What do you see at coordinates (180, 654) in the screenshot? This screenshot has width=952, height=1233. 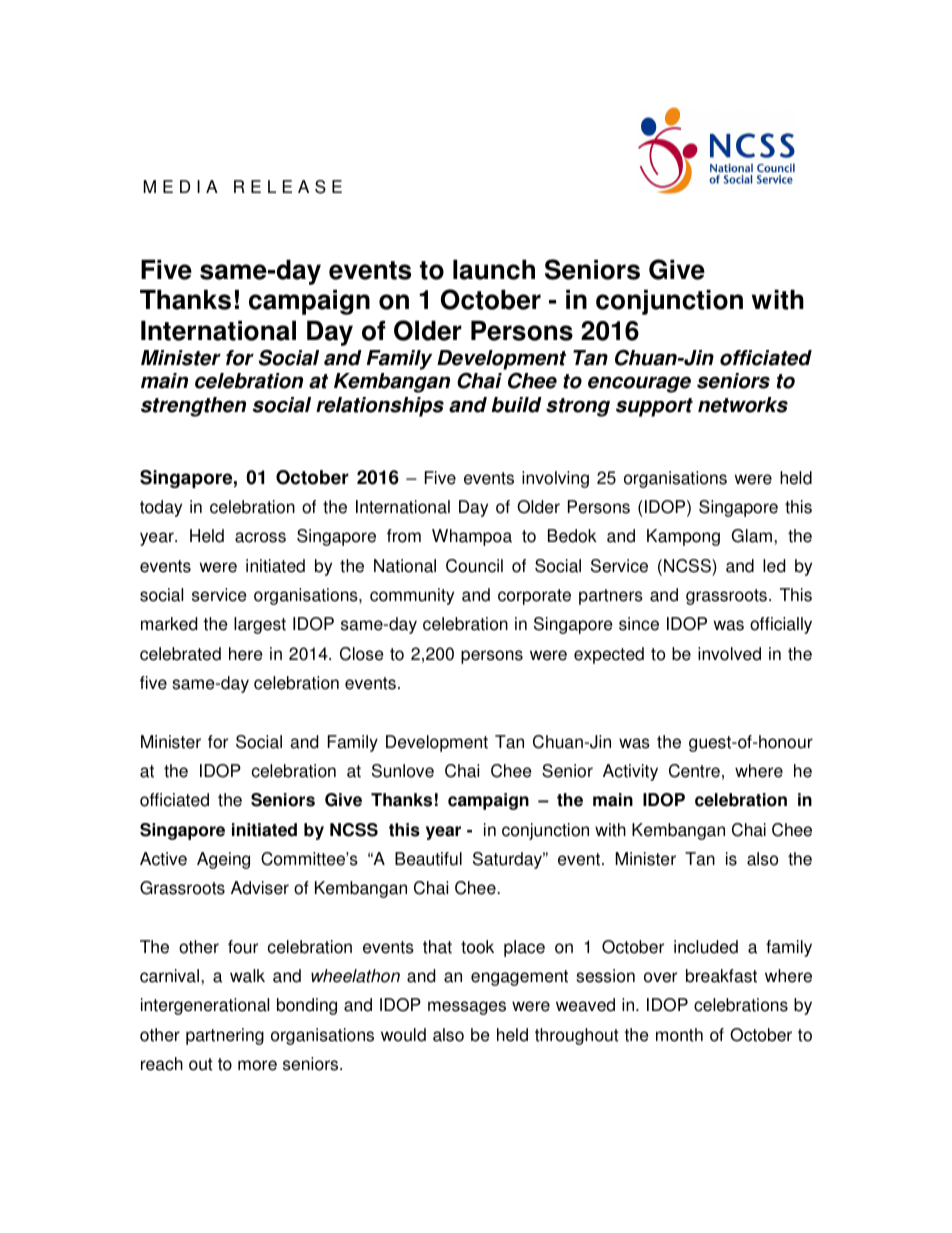 I see `celebrated` at bounding box center [180, 654].
